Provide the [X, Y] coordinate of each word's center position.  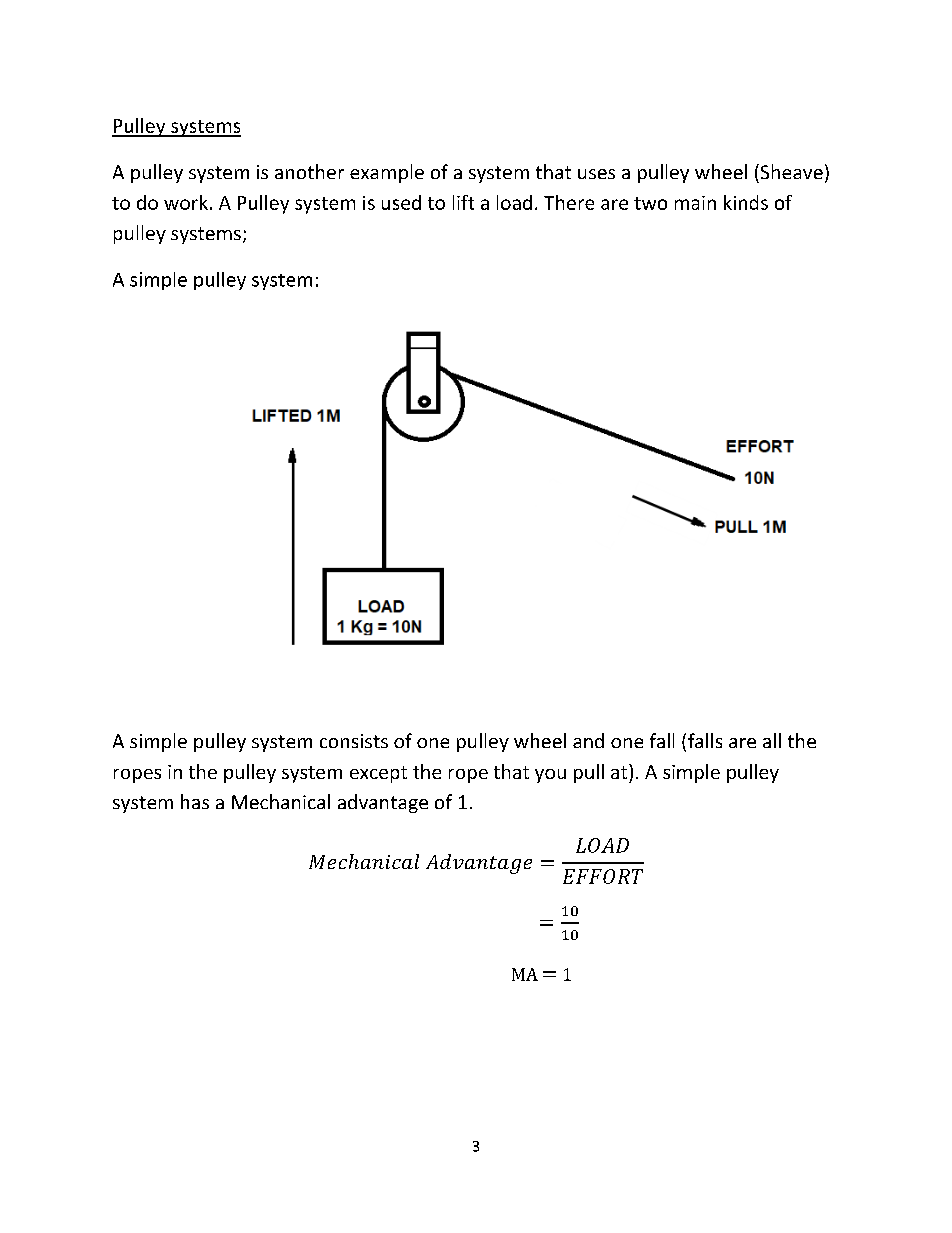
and [588, 740]
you [550, 776]
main [695, 203]
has [195, 801]
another [309, 171]
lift [463, 202]
